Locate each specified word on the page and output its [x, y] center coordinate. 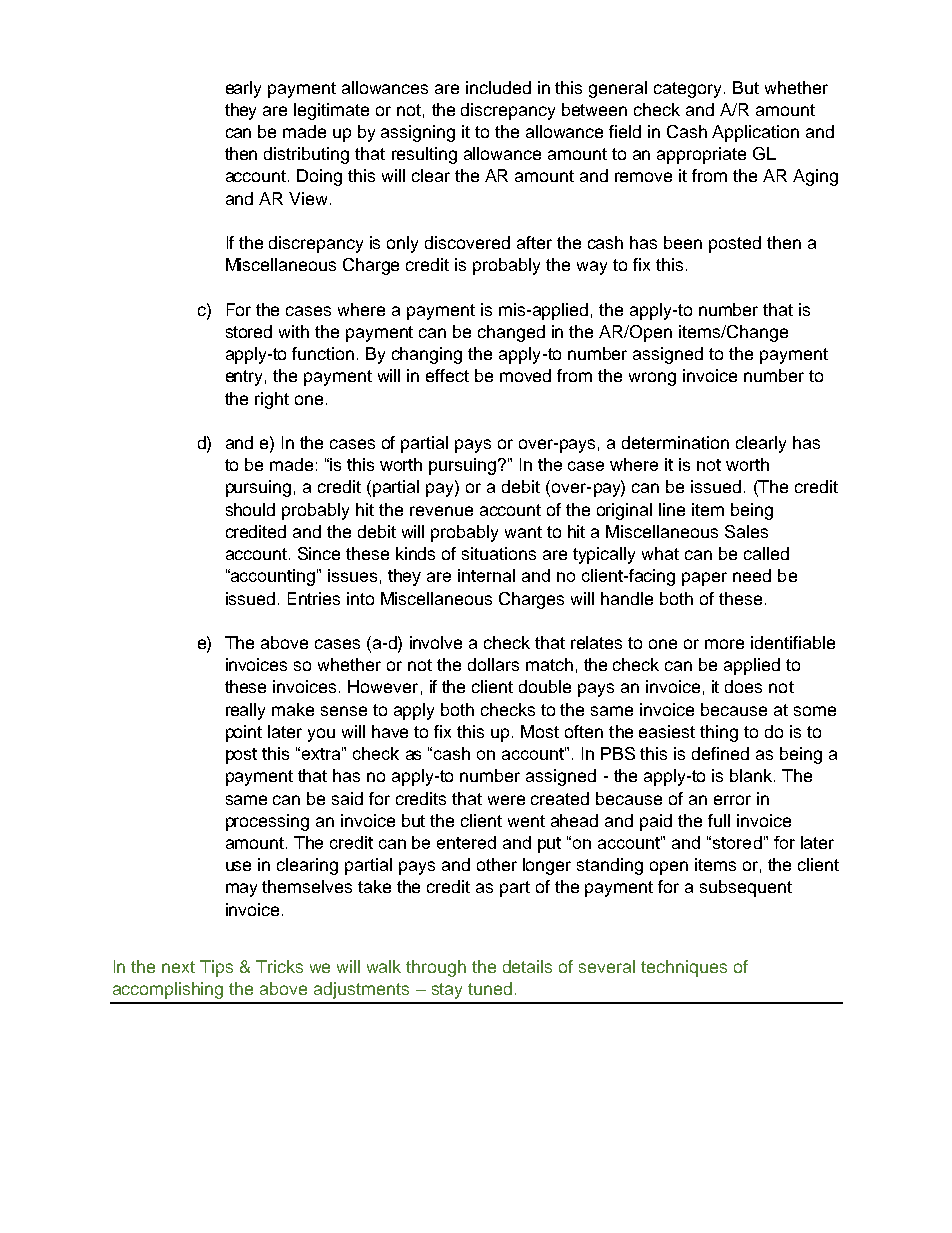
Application [755, 133]
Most [540, 731]
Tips [216, 968]
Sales [746, 531]
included [498, 87]
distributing [306, 155]
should [250, 509]
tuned [490, 988]
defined [720, 753]
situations [499, 553]
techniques [684, 968]
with [294, 331]
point [244, 733]
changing [427, 355]
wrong [652, 379]
